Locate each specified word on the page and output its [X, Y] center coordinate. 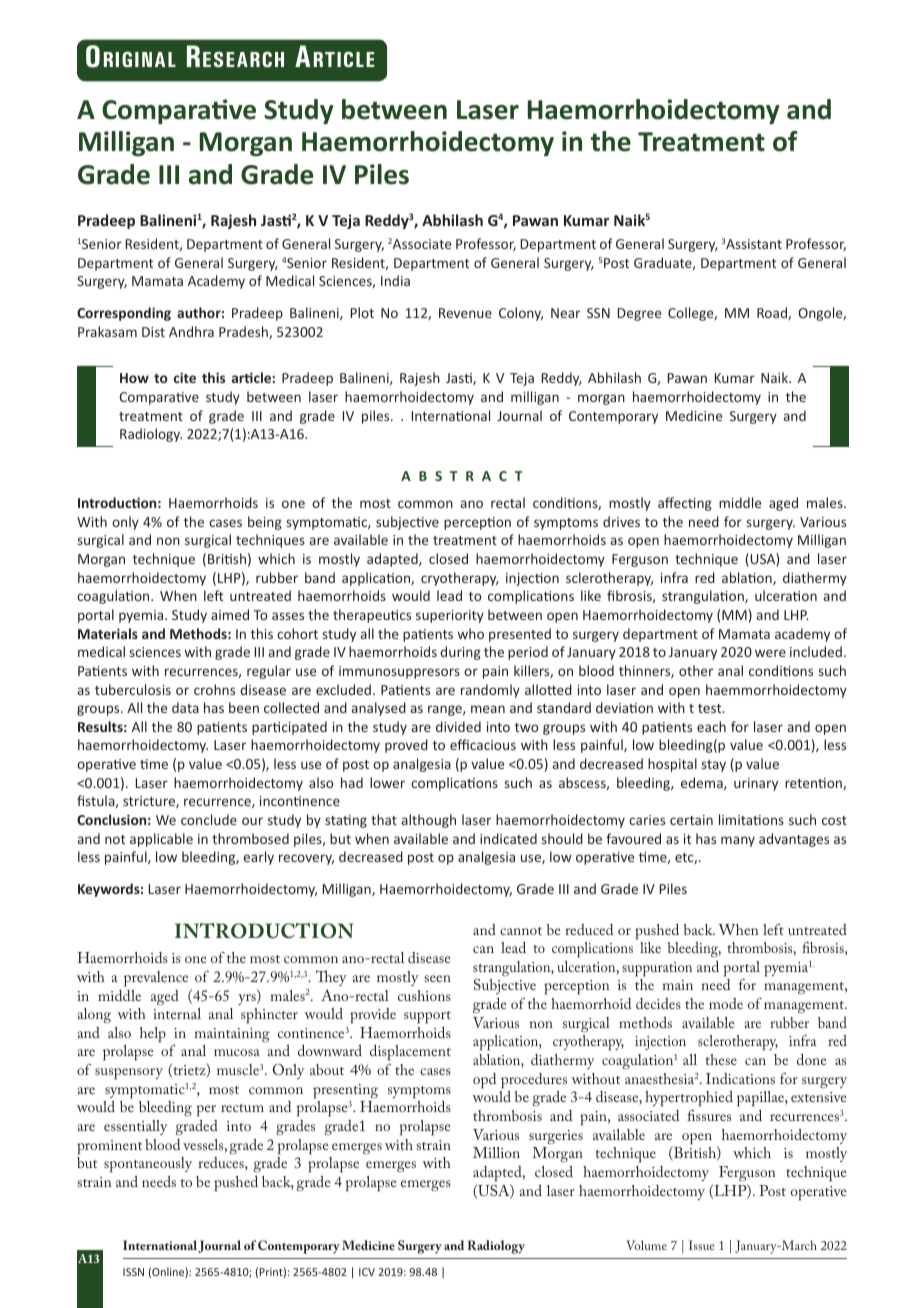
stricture [150, 802]
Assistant [753, 244]
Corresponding [124, 314]
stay [714, 766]
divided [458, 726]
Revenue [465, 313]
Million [496, 1152]
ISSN [133, 1272]
